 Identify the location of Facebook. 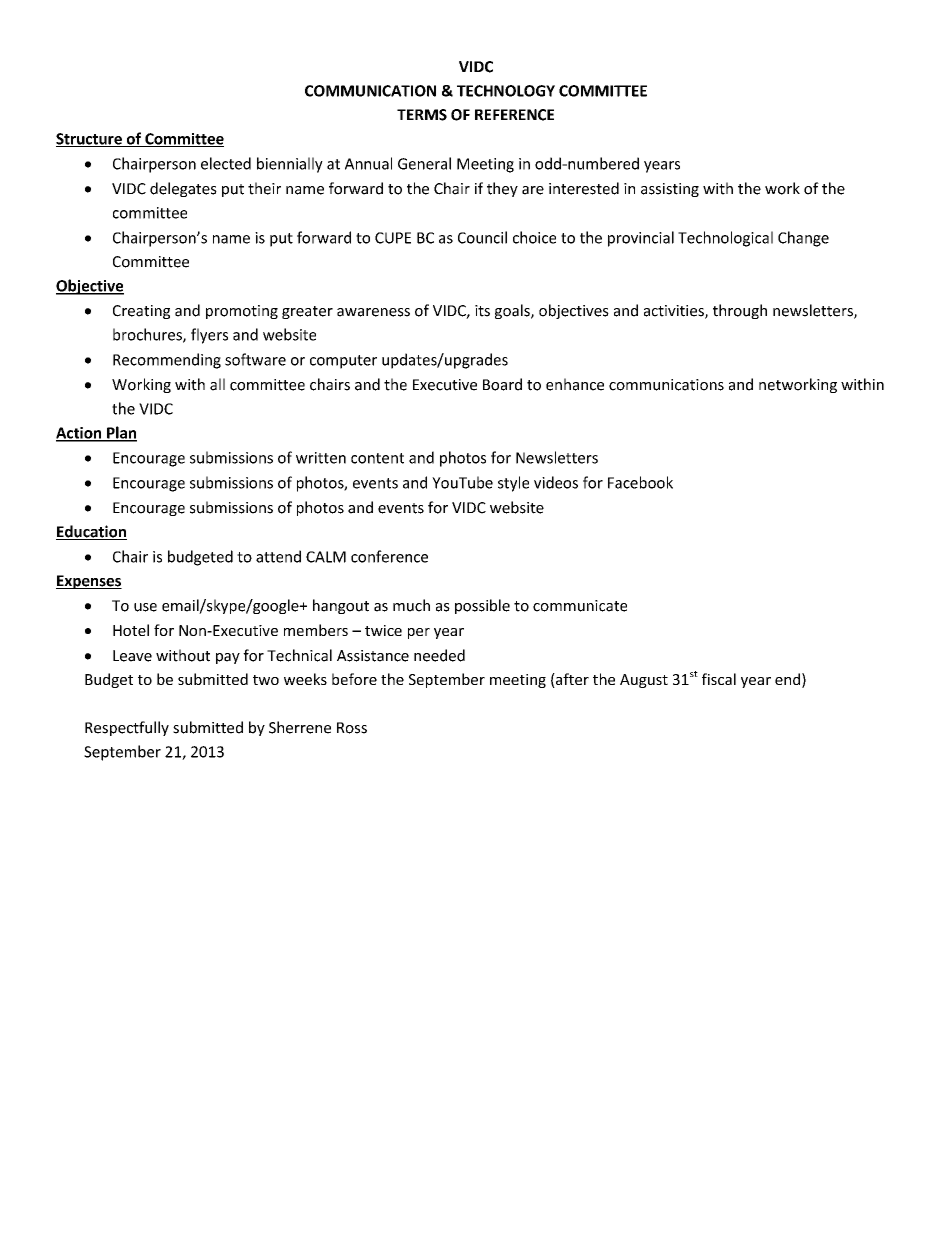
(640, 482).
